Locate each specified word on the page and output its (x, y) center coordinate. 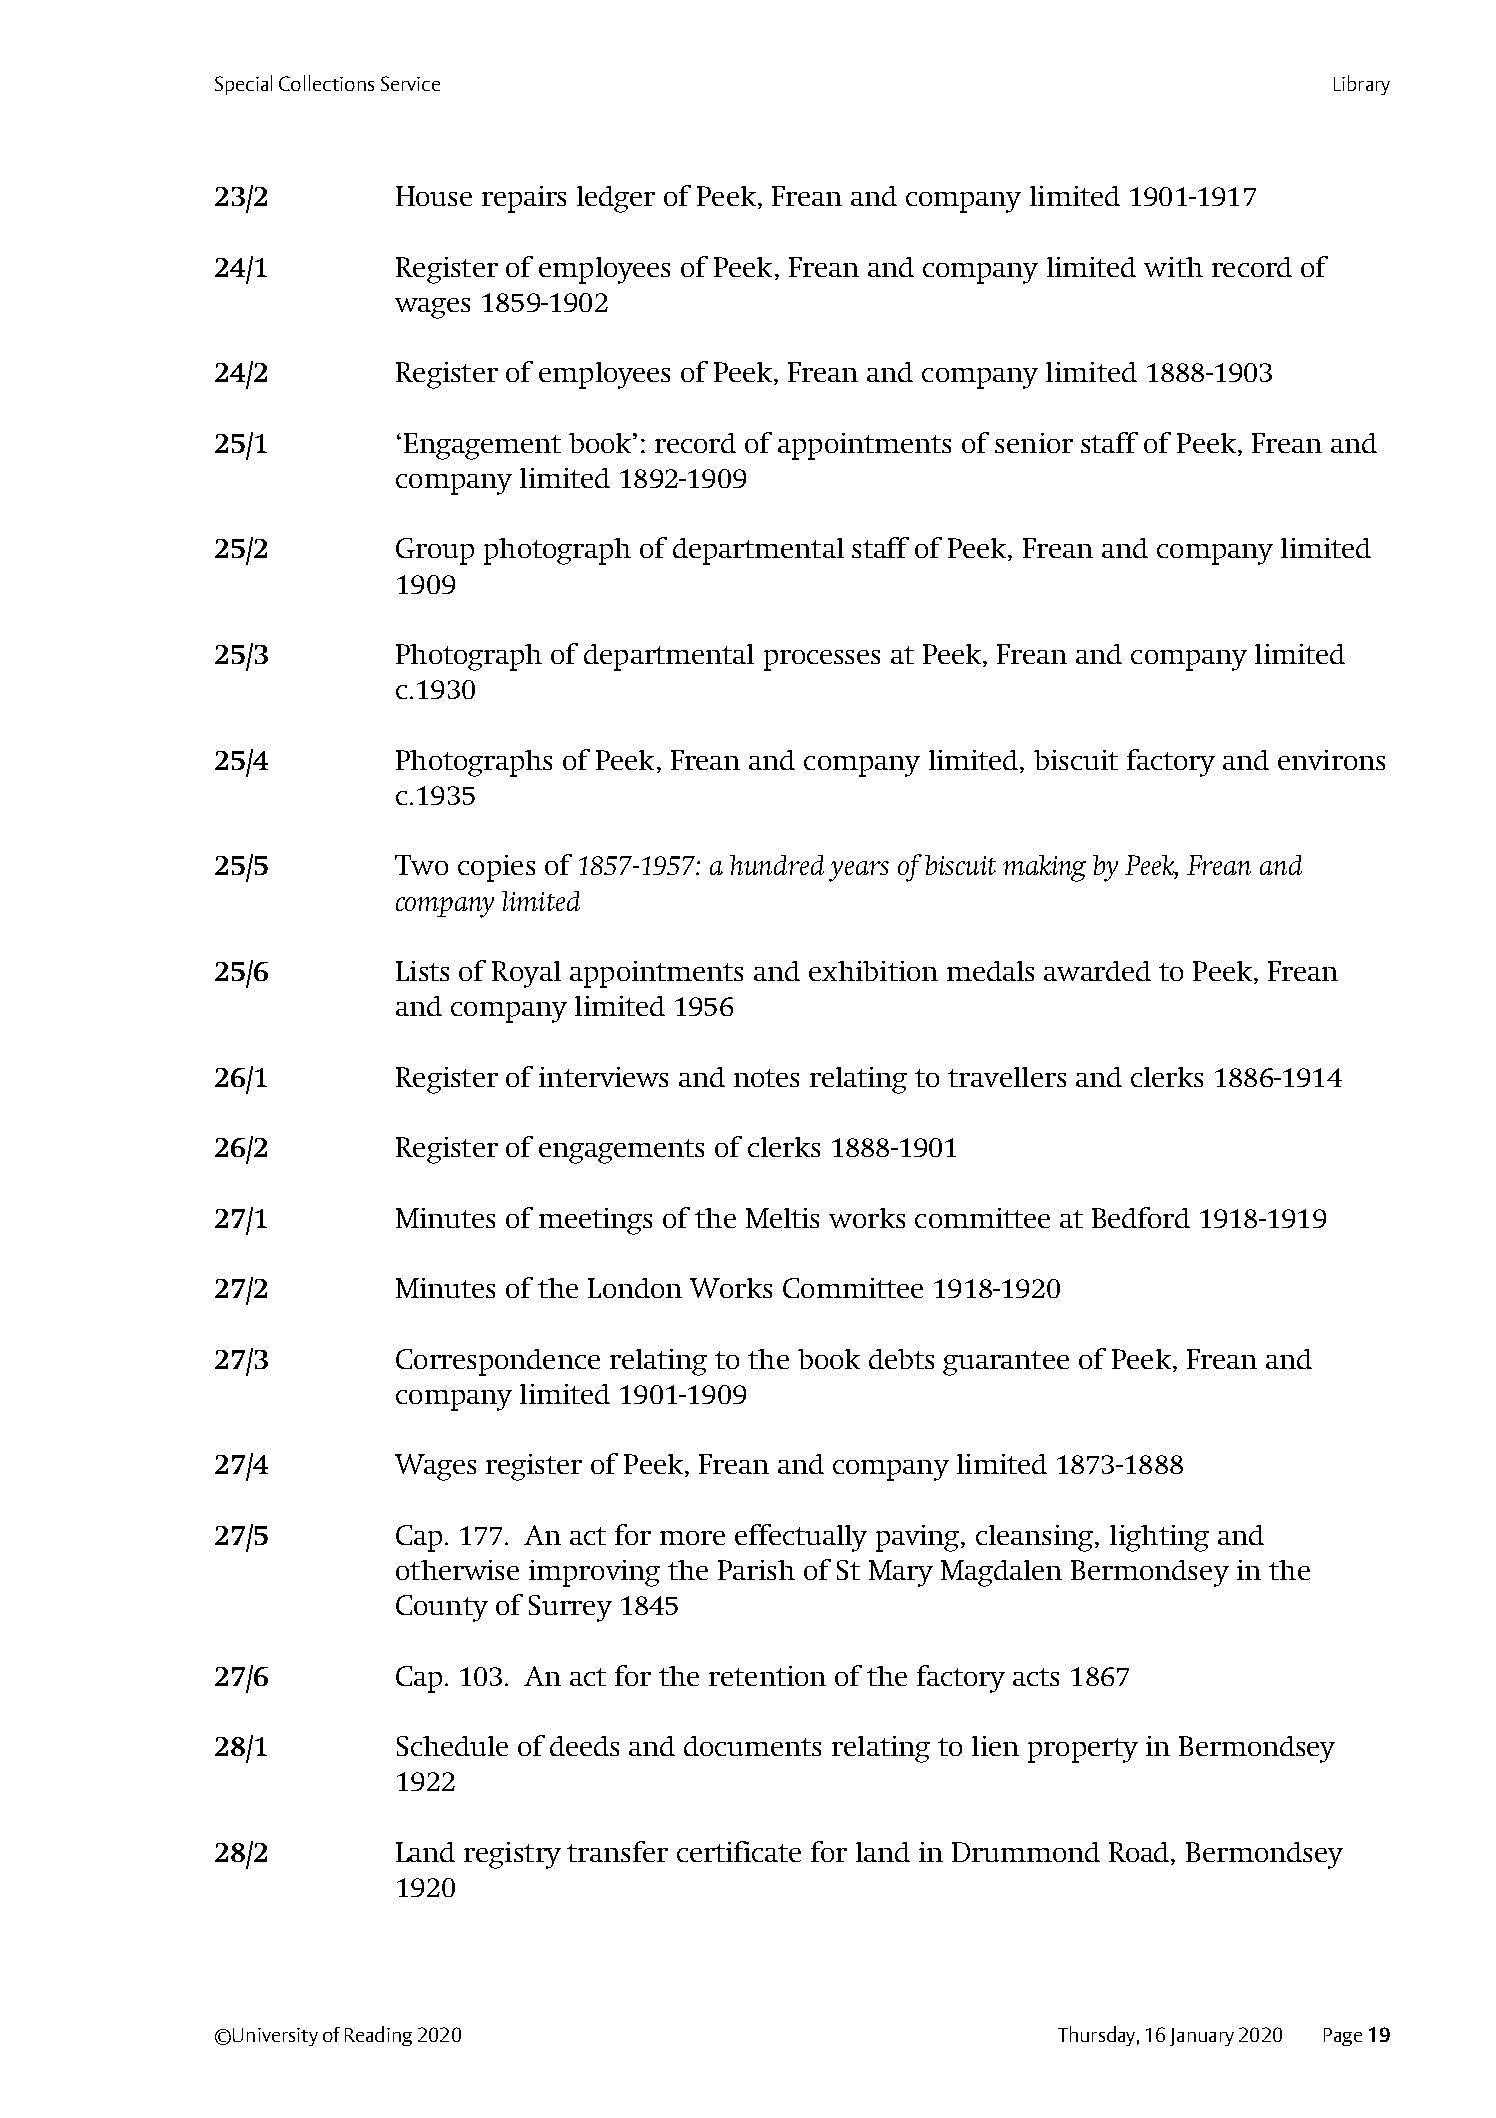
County (442, 1608)
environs (1331, 760)
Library (1362, 85)
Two (421, 865)
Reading (378, 2036)
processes (822, 660)
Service (410, 83)
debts (901, 1359)
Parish (756, 1570)
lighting (1159, 1538)
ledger (616, 199)
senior (1034, 443)
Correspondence (498, 1362)
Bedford (1141, 1217)
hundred (777, 865)
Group (435, 551)
